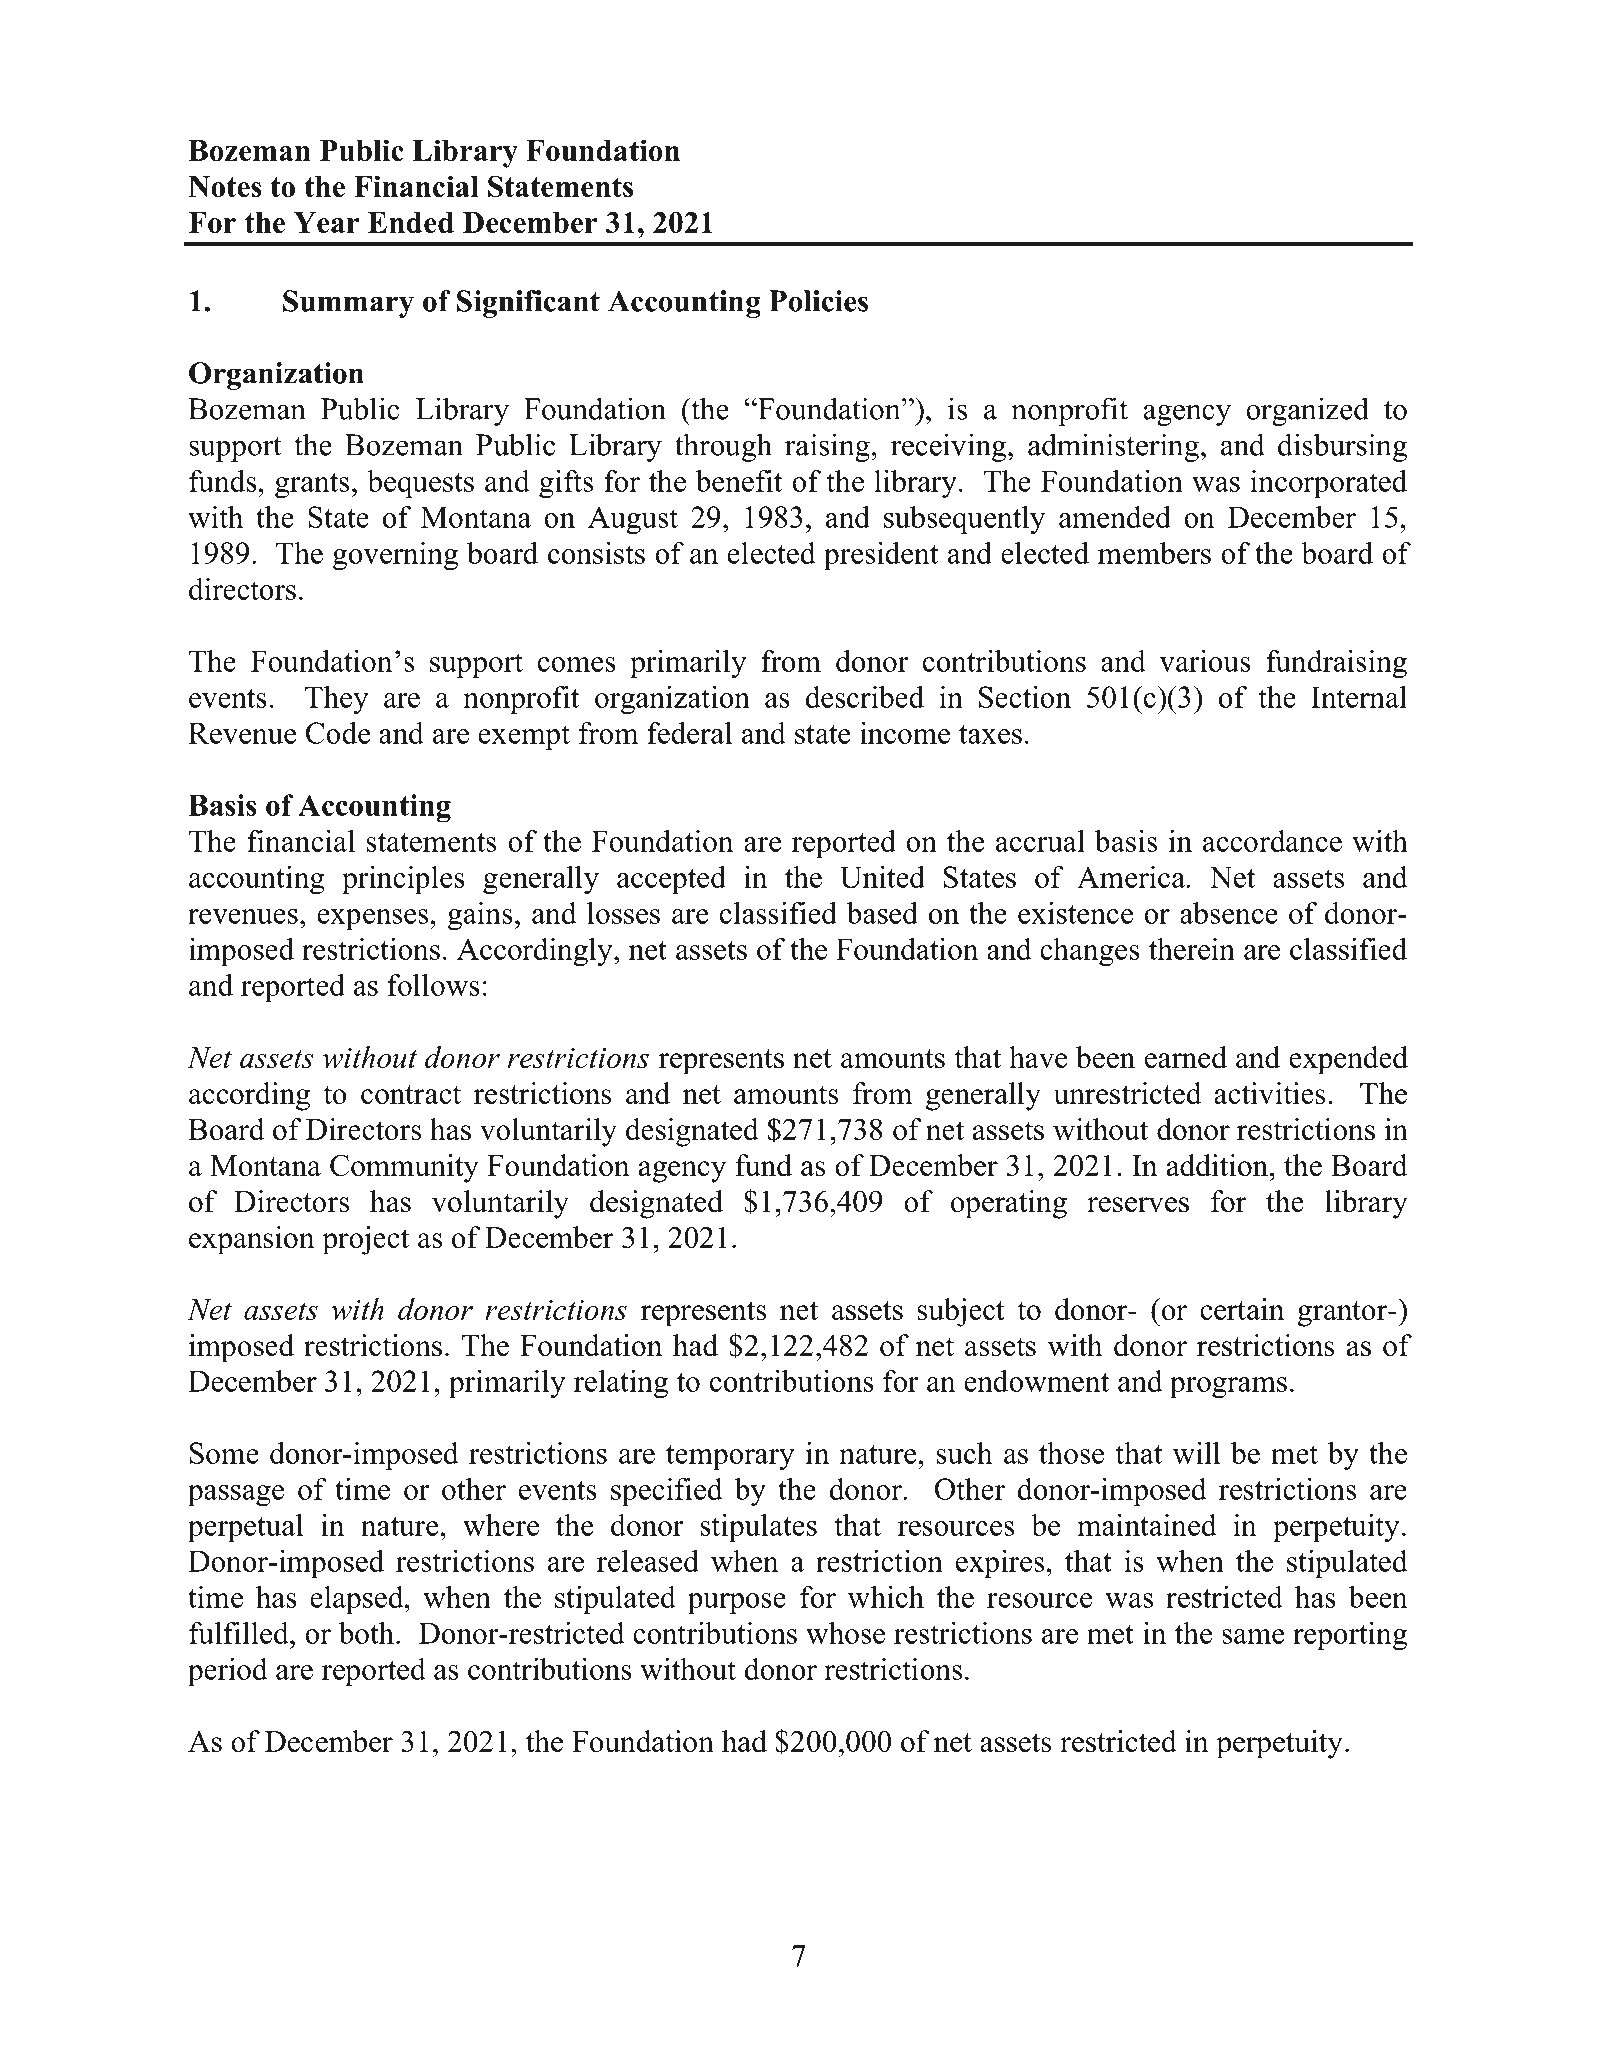 The image size is (1597, 2067). Describe the element at coordinates (411, 1094) in the image. I see `contract` at that location.
